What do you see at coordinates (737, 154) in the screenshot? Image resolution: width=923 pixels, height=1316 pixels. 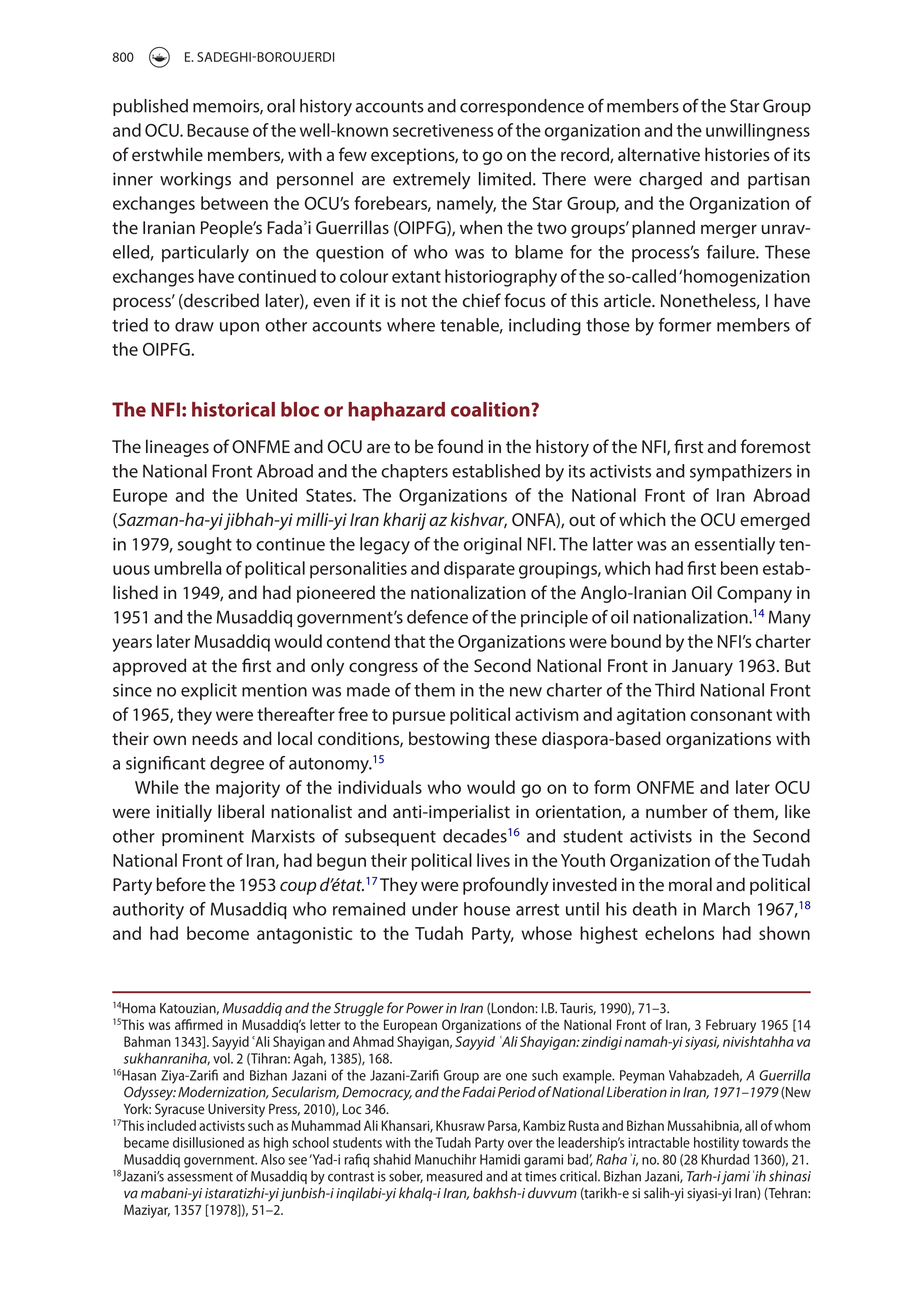 I see `histories` at bounding box center [737, 154].
